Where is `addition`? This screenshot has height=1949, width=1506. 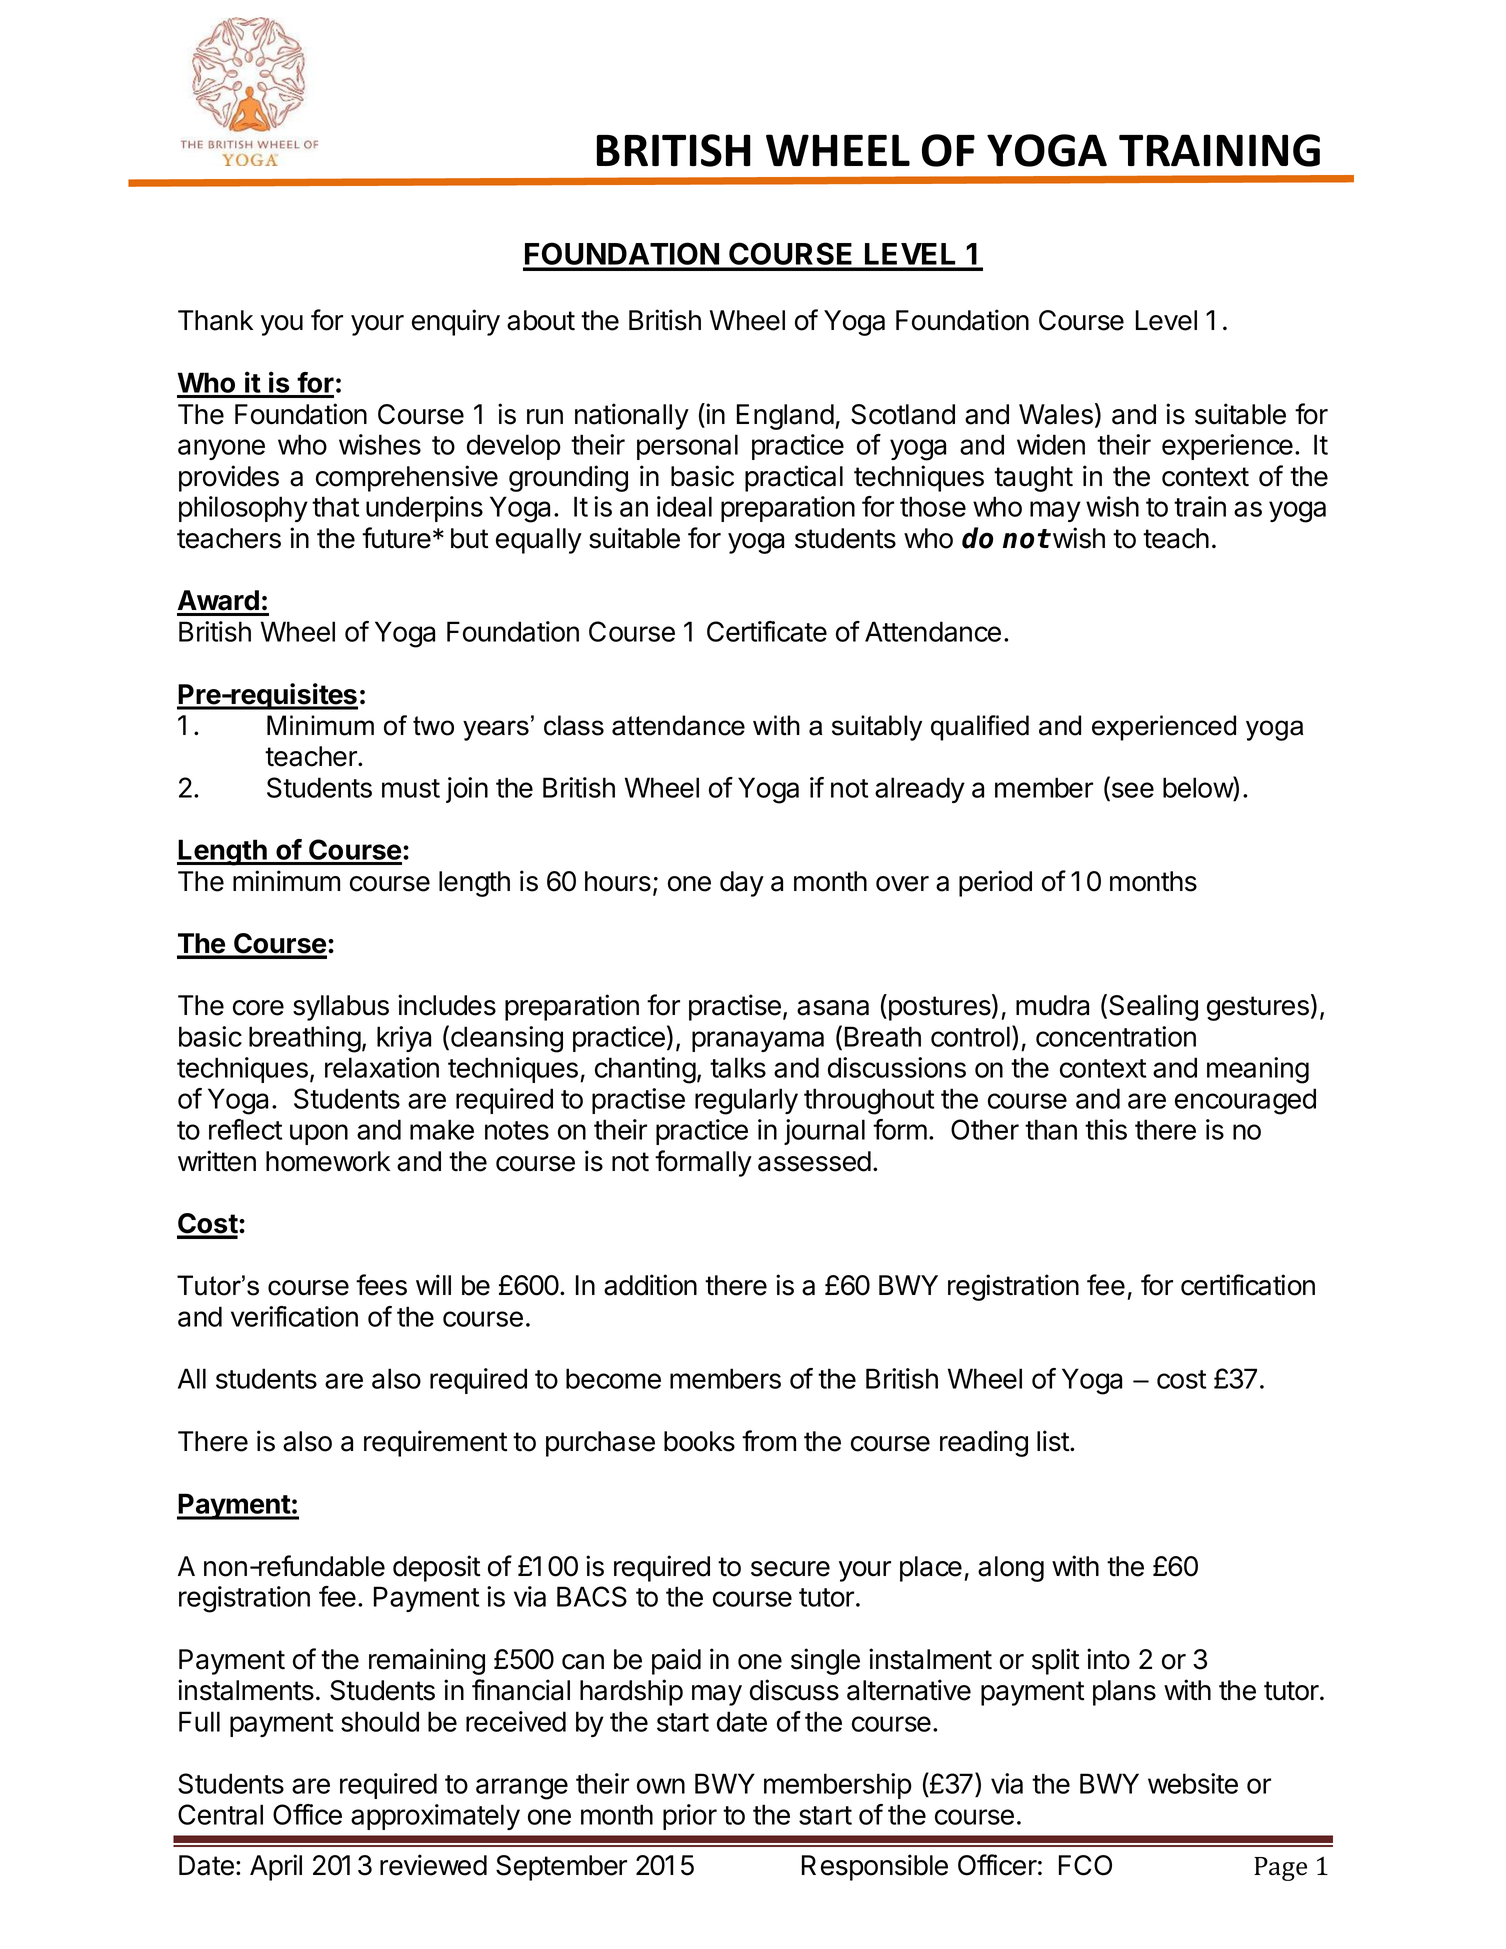 addition is located at coordinates (650, 1285).
